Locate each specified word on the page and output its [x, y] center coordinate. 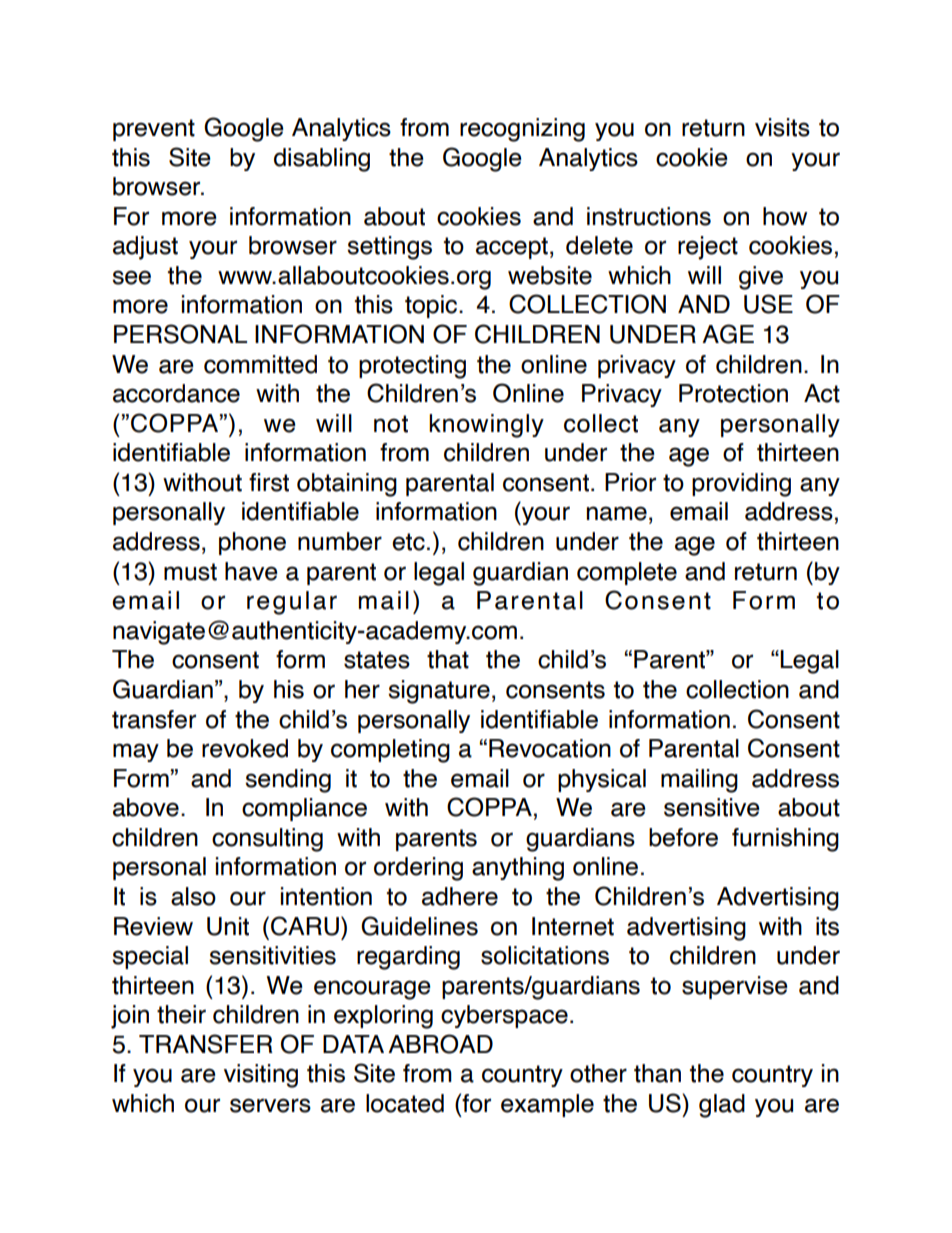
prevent [154, 130]
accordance [176, 393]
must [190, 572]
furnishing [785, 840]
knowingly [486, 426]
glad [722, 1106]
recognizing [522, 130]
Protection [733, 393]
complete [627, 573]
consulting [267, 840]
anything [518, 869]
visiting [261, 1076]
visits [782, 127]
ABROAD [440, 1044]
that [448, 659]
